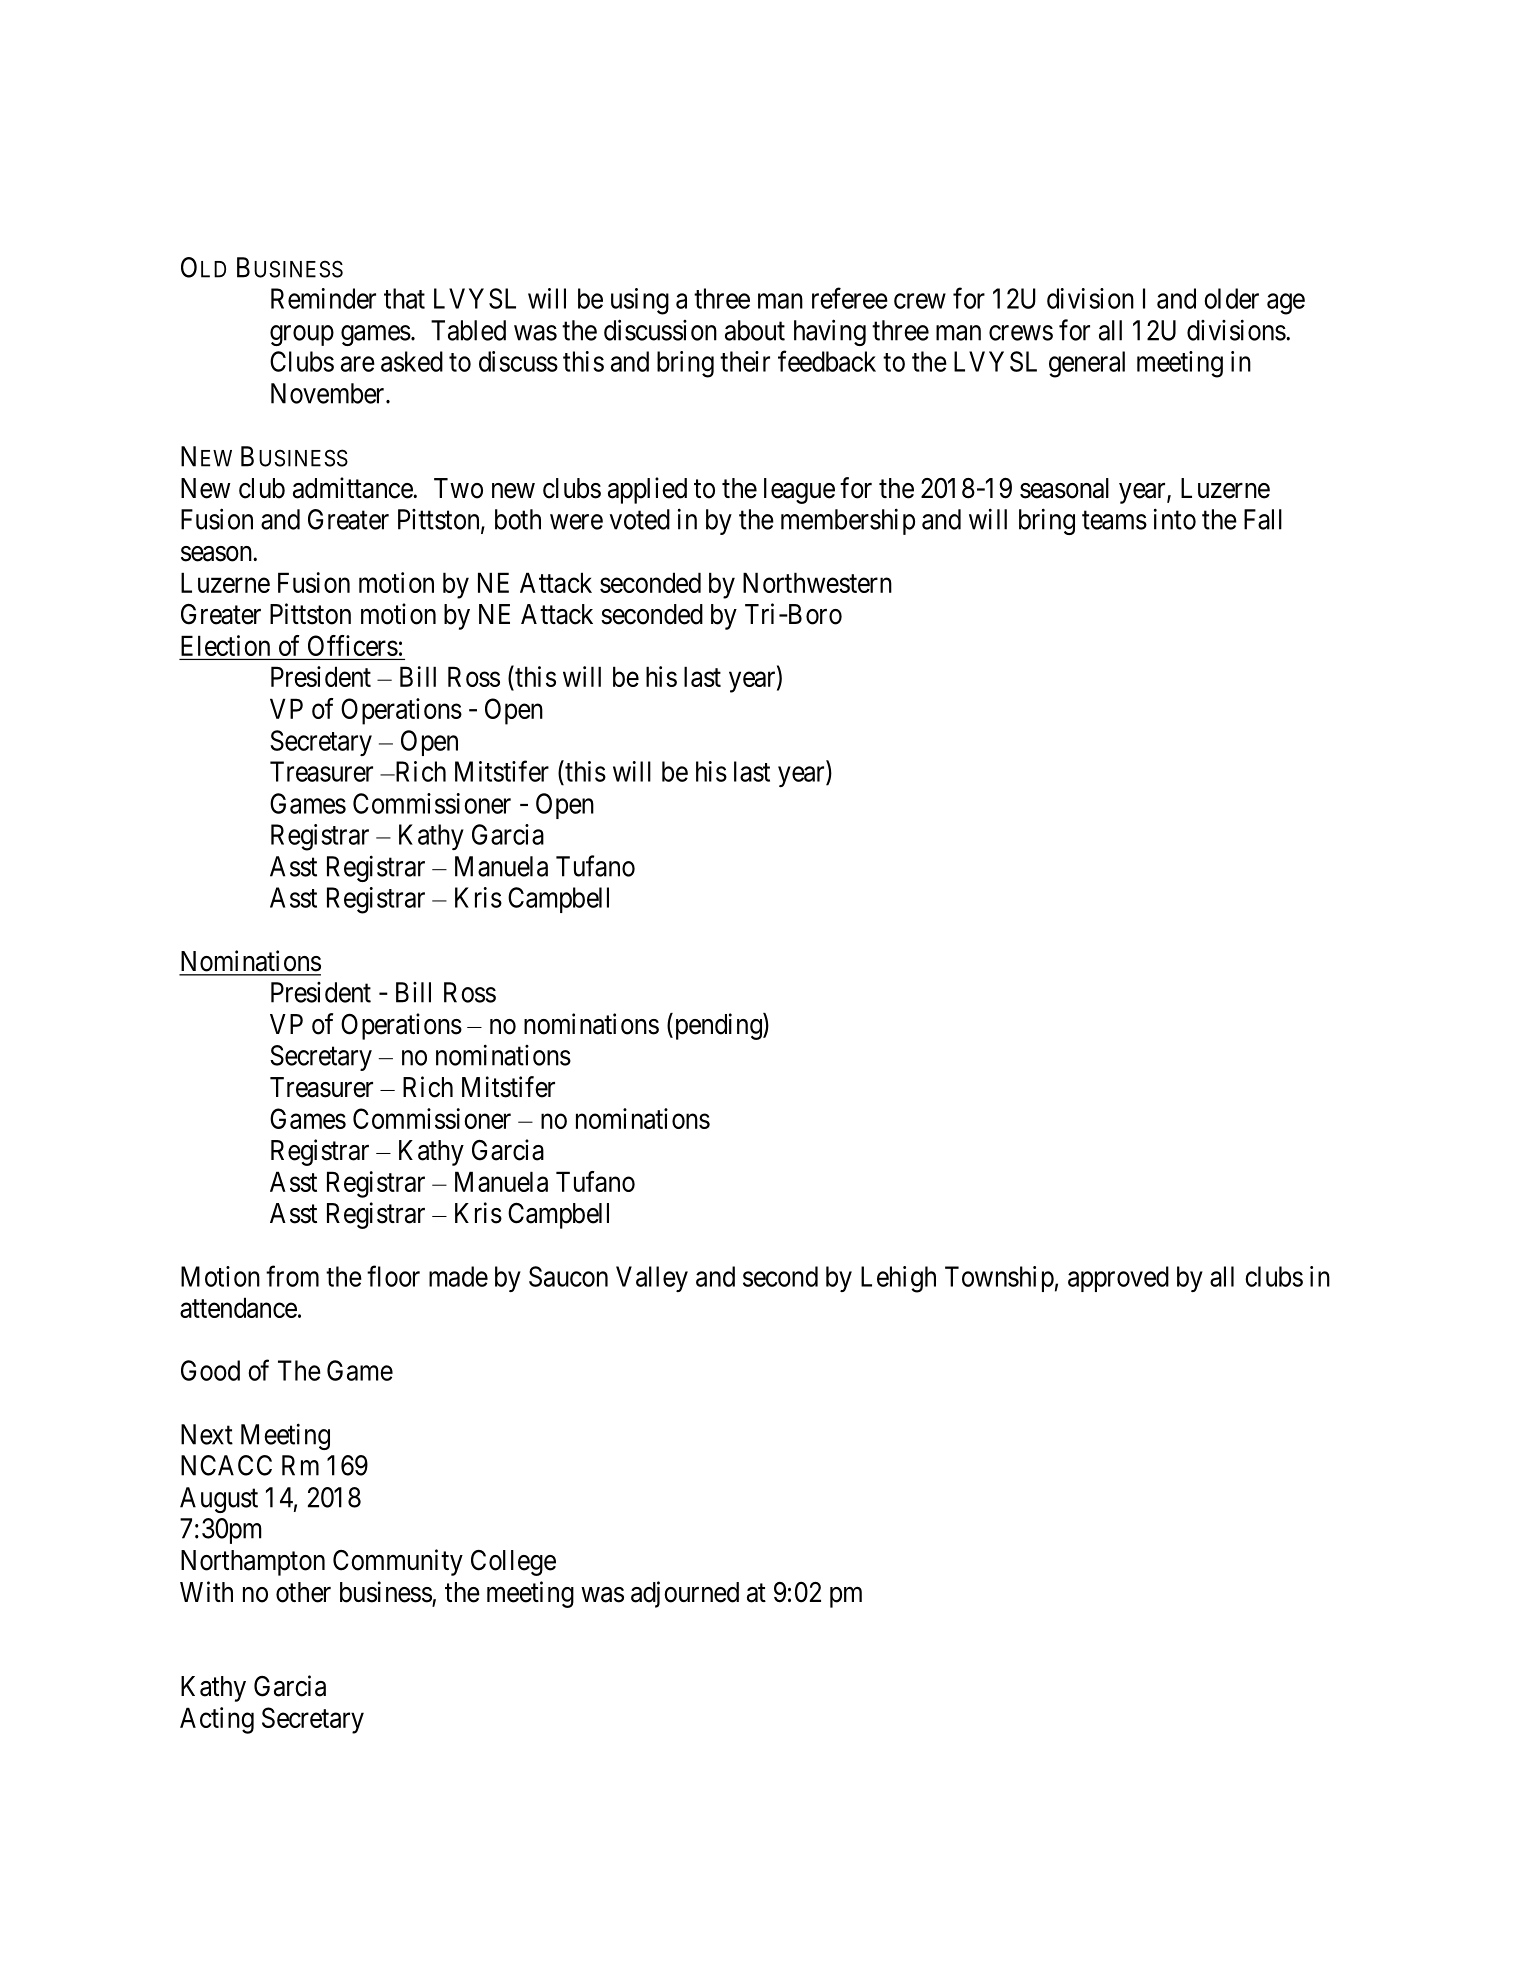 This screenshot has height=1974, width=1525. Describe the element at coordinates (513, 1563) in the screenshot. I see `College` at that location.
